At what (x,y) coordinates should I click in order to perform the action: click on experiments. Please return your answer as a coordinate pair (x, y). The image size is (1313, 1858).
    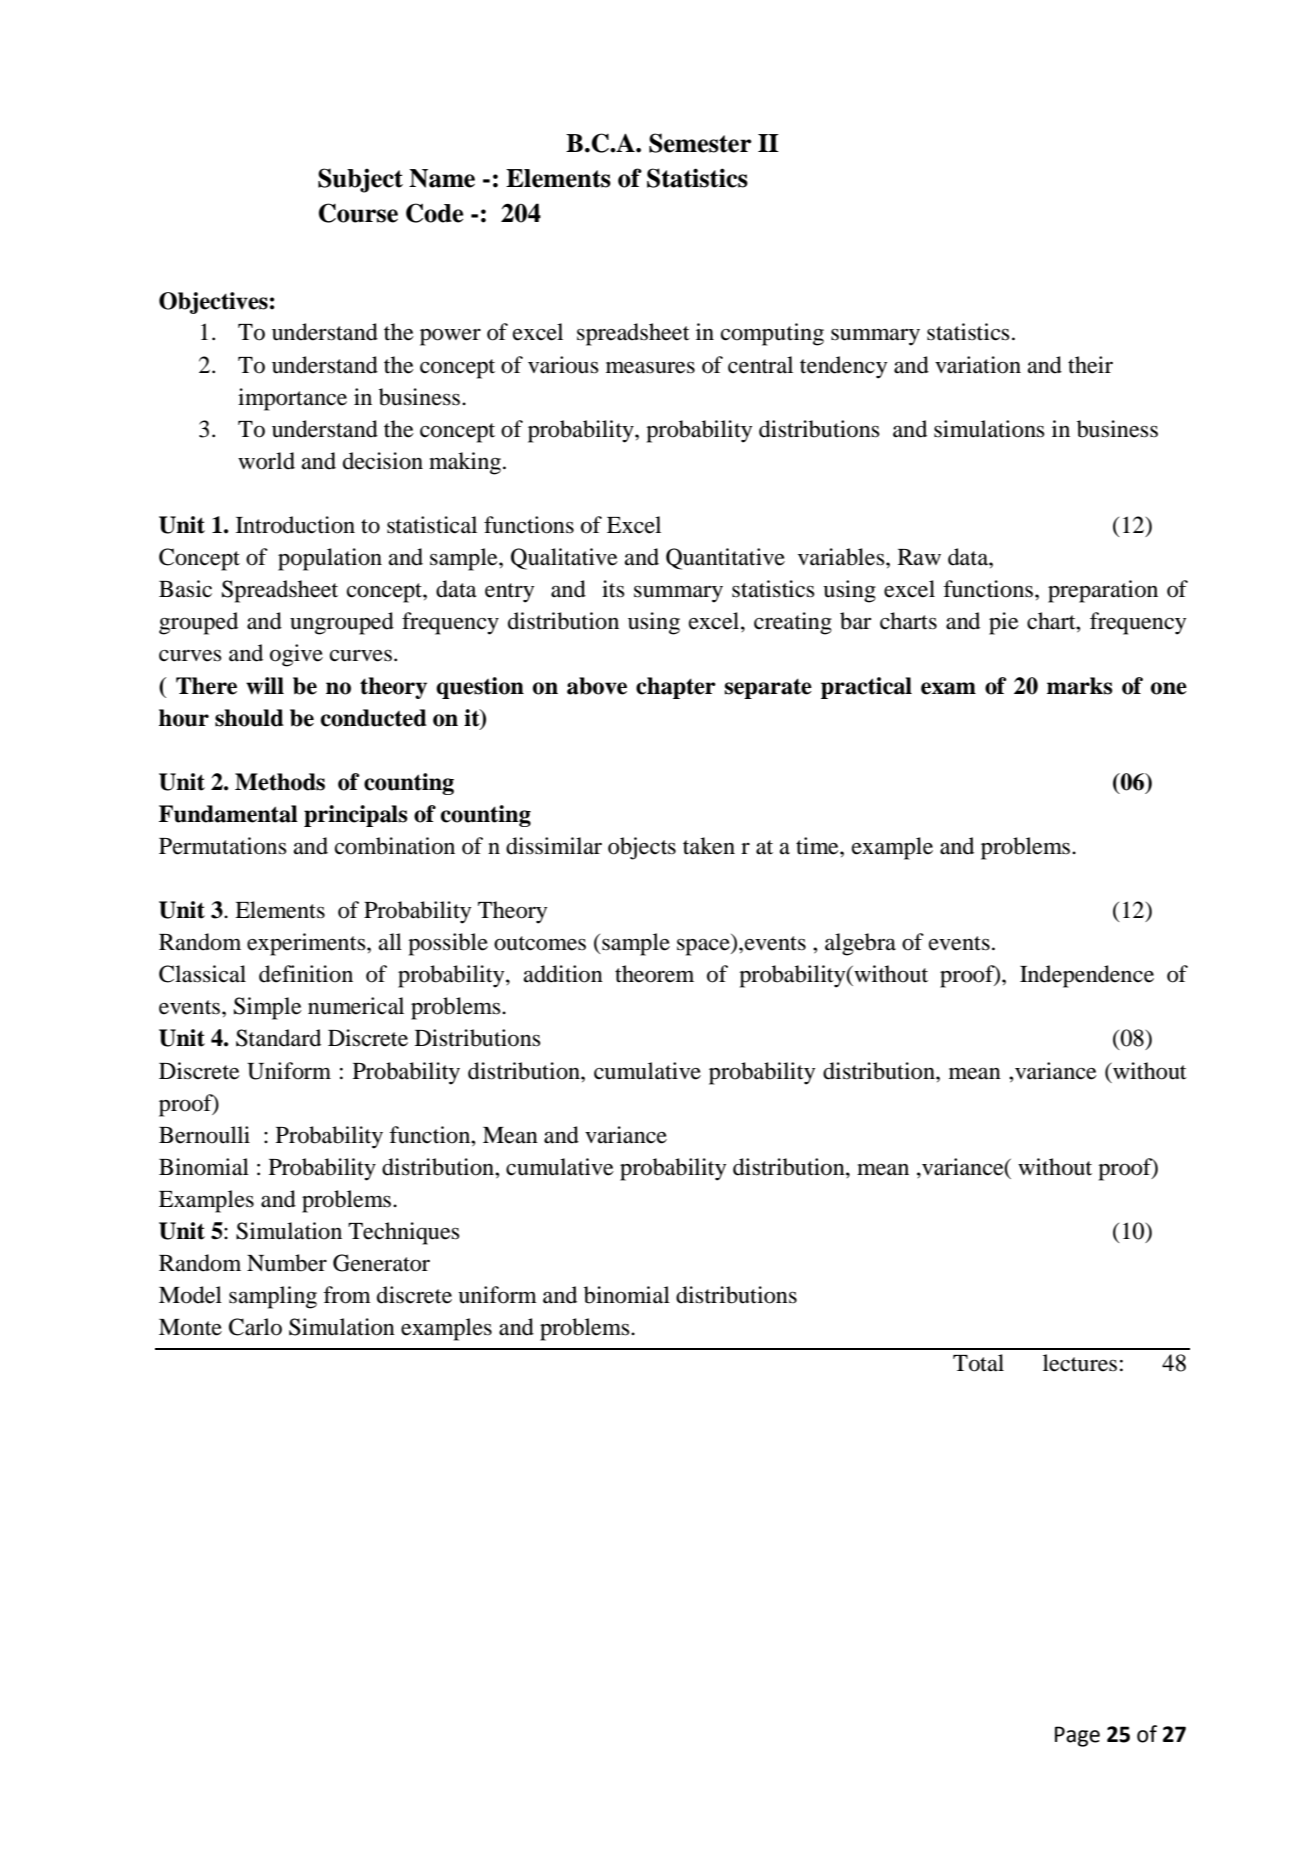
    Looking at the image, I should click on (307, 944).
